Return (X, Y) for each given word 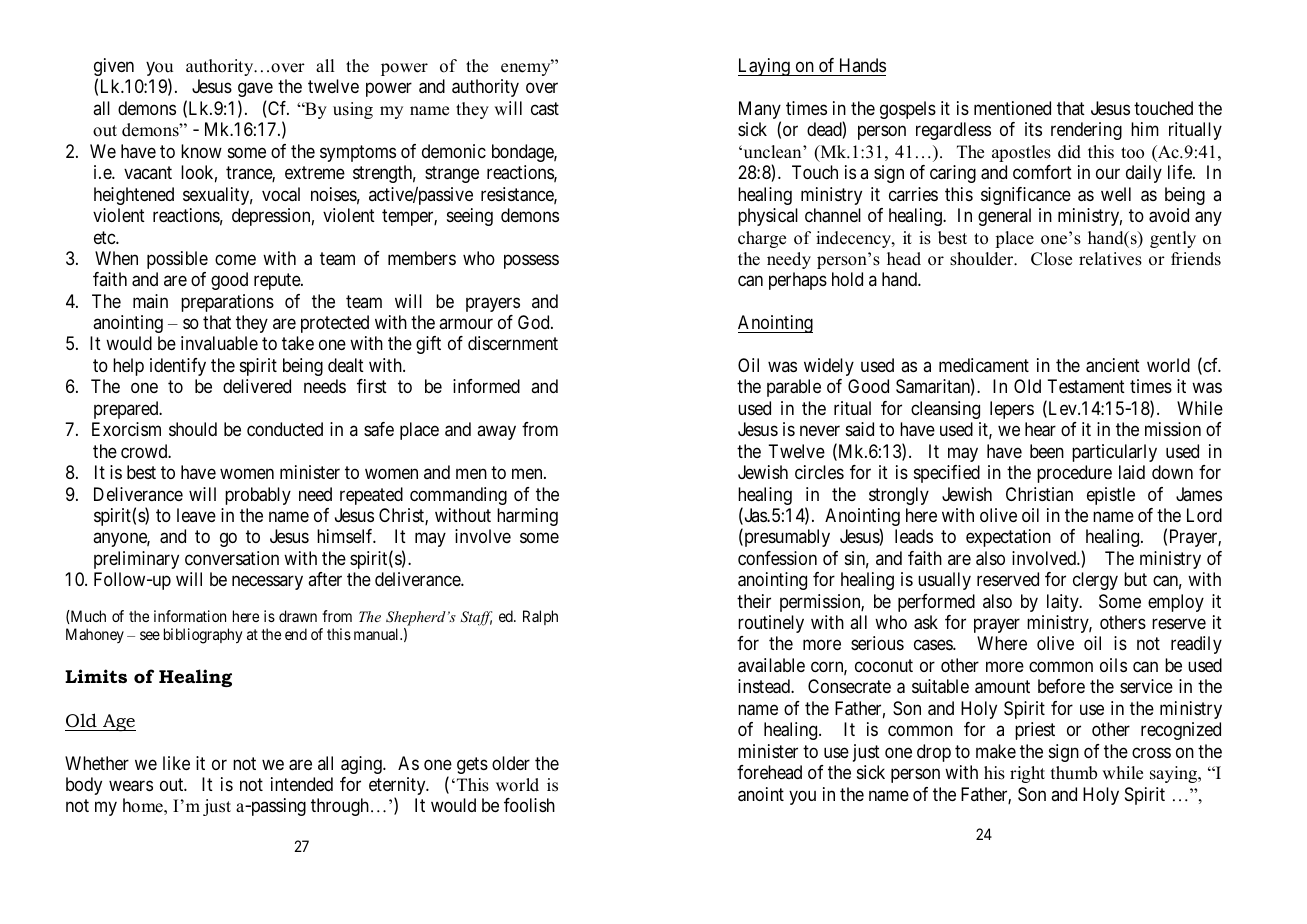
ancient (1113, 365)
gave (255, 90)
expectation (1008, 538)
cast (545, 108)
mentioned (1012, 108)
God (535, 322)
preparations (227, 303)
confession (777, 558)
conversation (232, 558)
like (176, 763)
